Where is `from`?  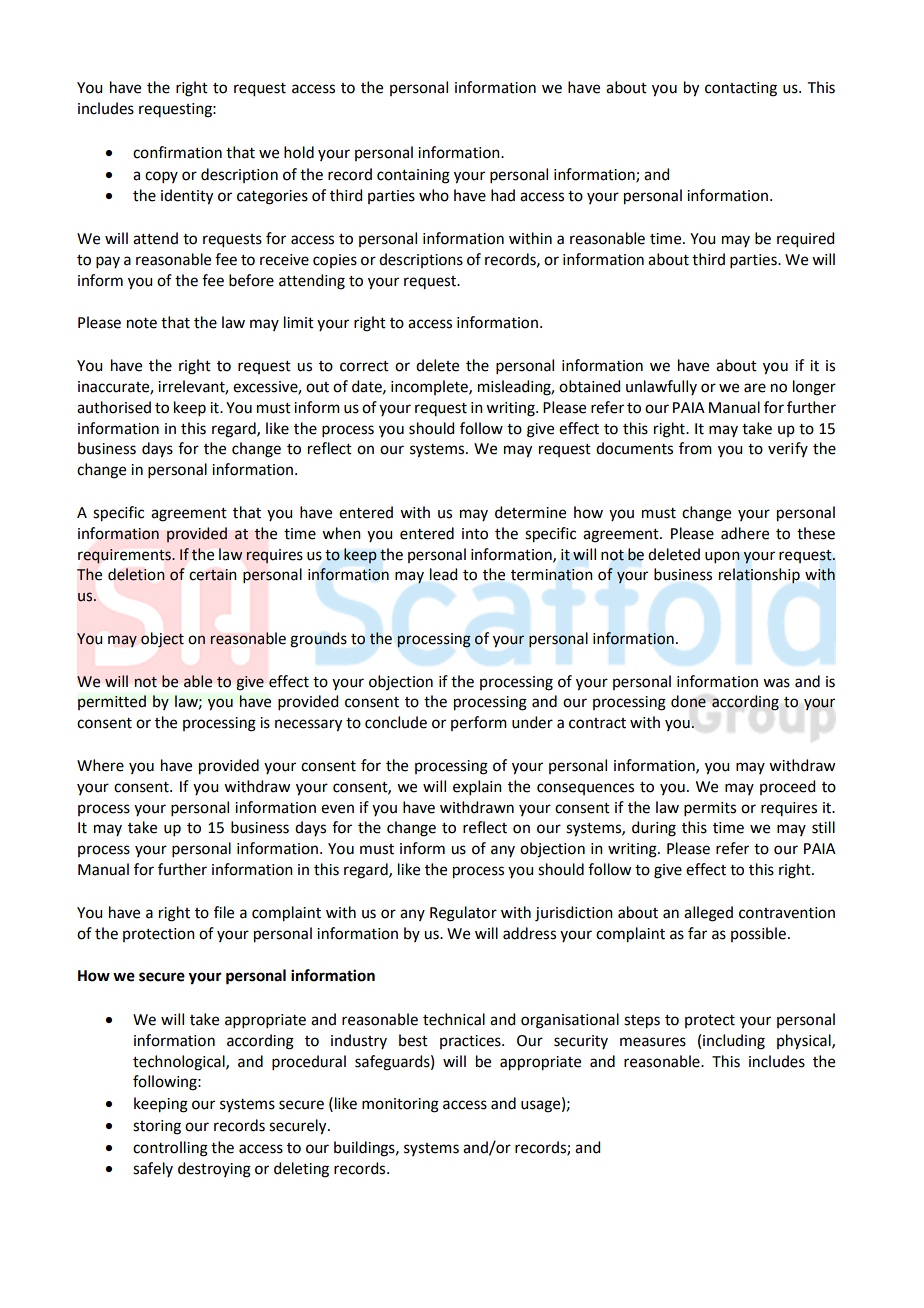 from is located at coordinates (695, 448).
